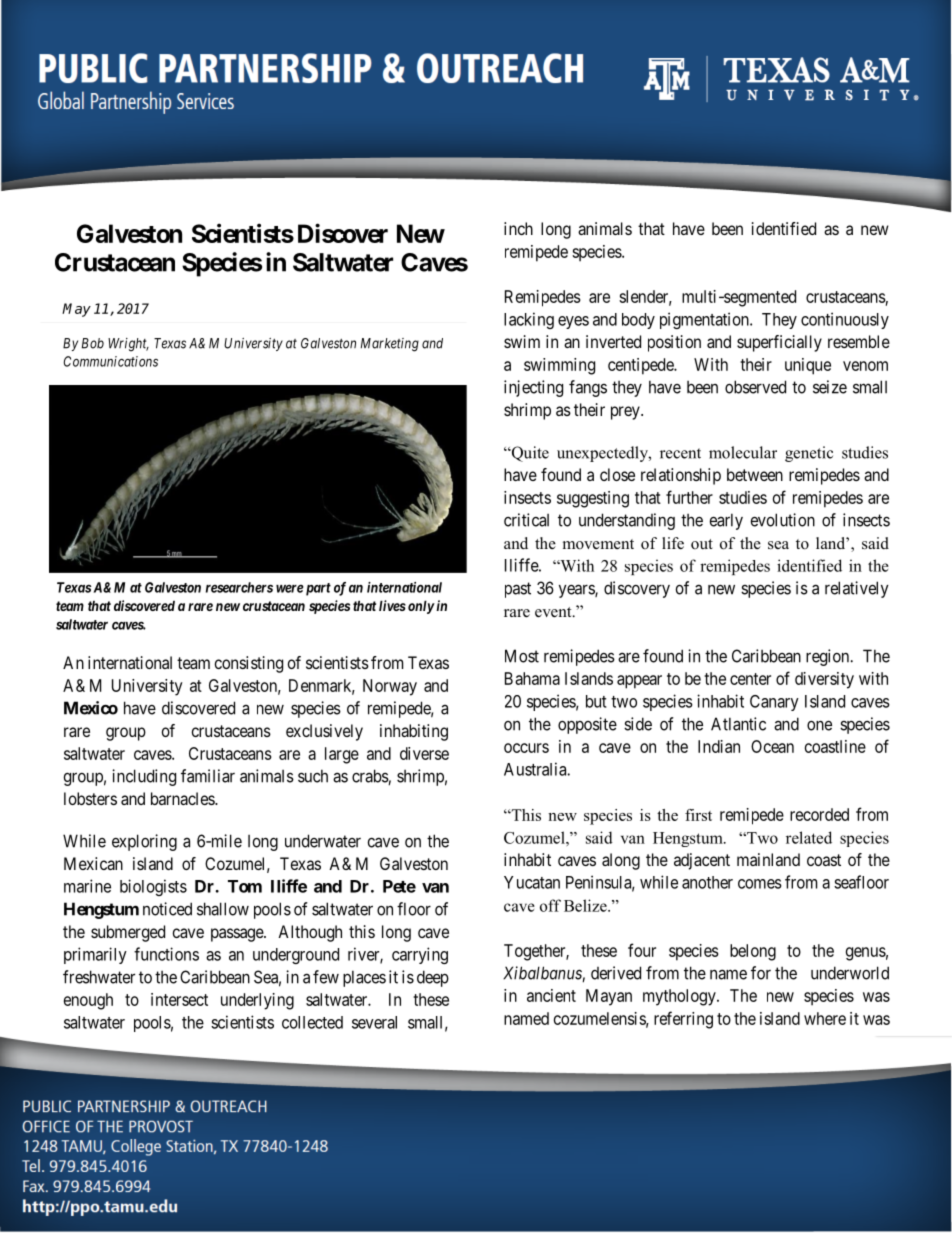  I want to click on Wright, so click(128, 345).
